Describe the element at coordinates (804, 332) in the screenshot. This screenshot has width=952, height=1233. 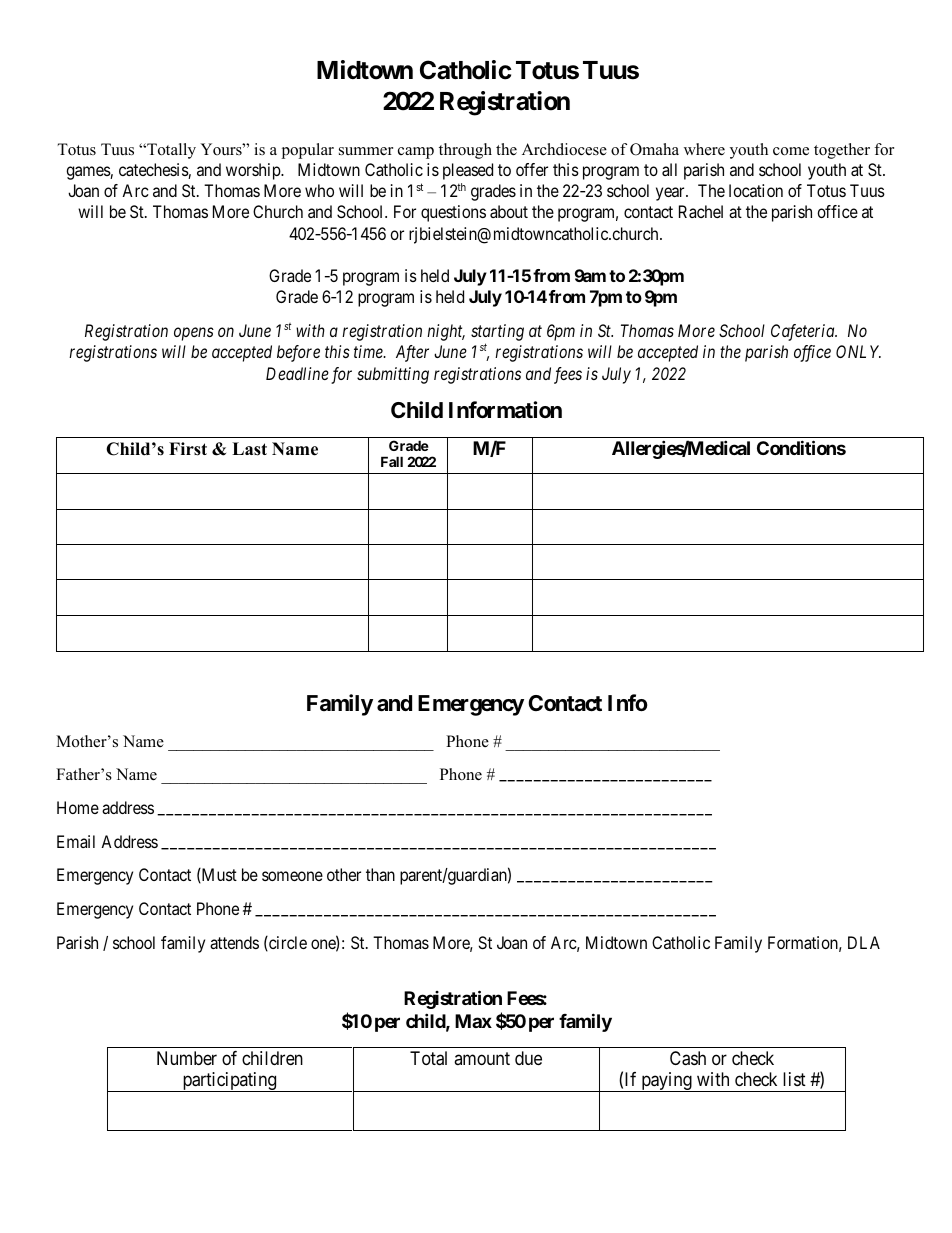
I see `Cafeteria` at that location.
